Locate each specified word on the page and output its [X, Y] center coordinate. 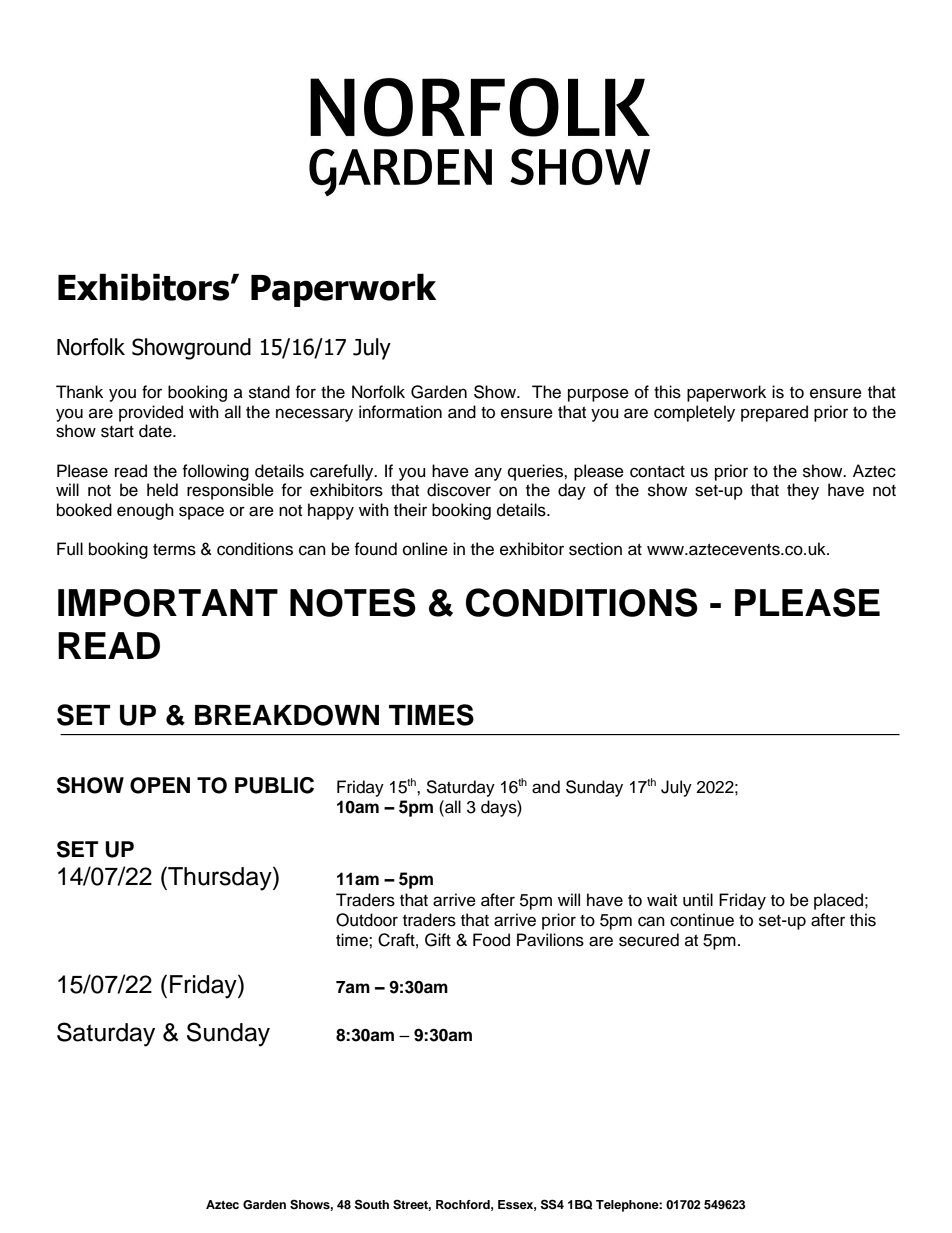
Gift [438, 940]
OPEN [160, 785]
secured [649, 940]
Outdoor [367, 920]
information [400, 412]
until [698, 900]
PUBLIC [274, 785]
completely [694, 413]
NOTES [353, 602]
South [372, 1204]
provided [151, 413]
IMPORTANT [168, 603]
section [595, 549]
